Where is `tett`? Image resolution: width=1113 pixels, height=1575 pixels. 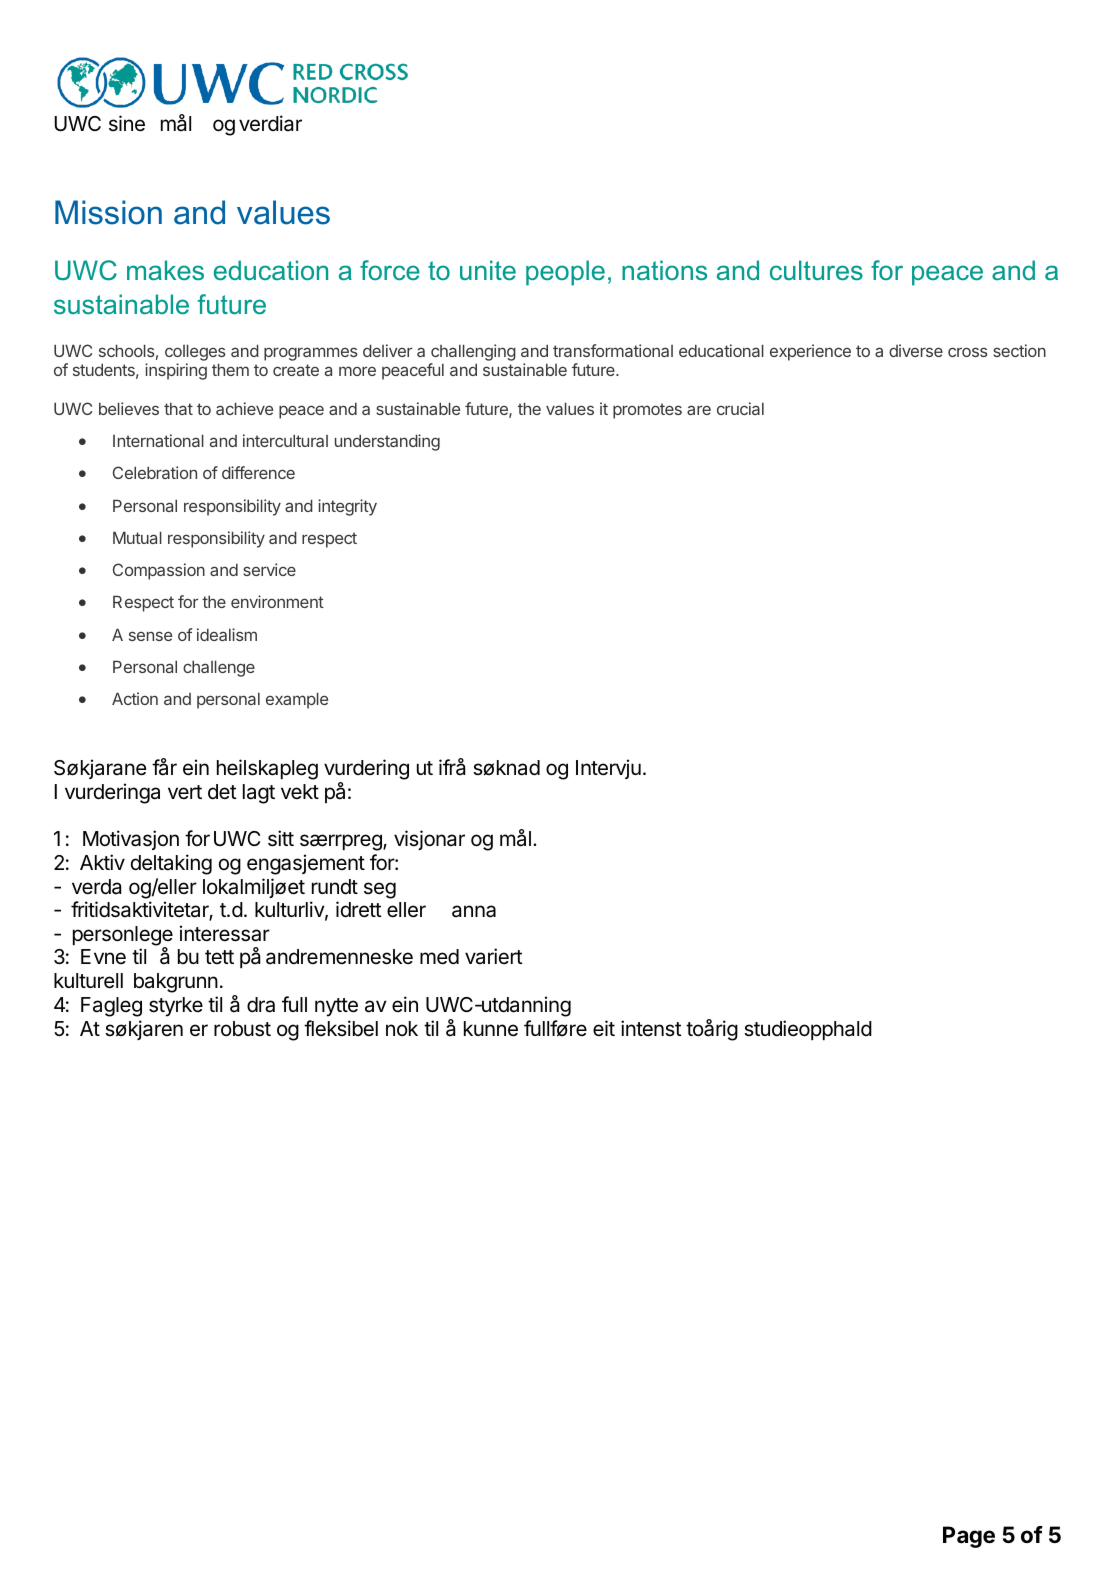
tett is located at coordinates (219, 957).
